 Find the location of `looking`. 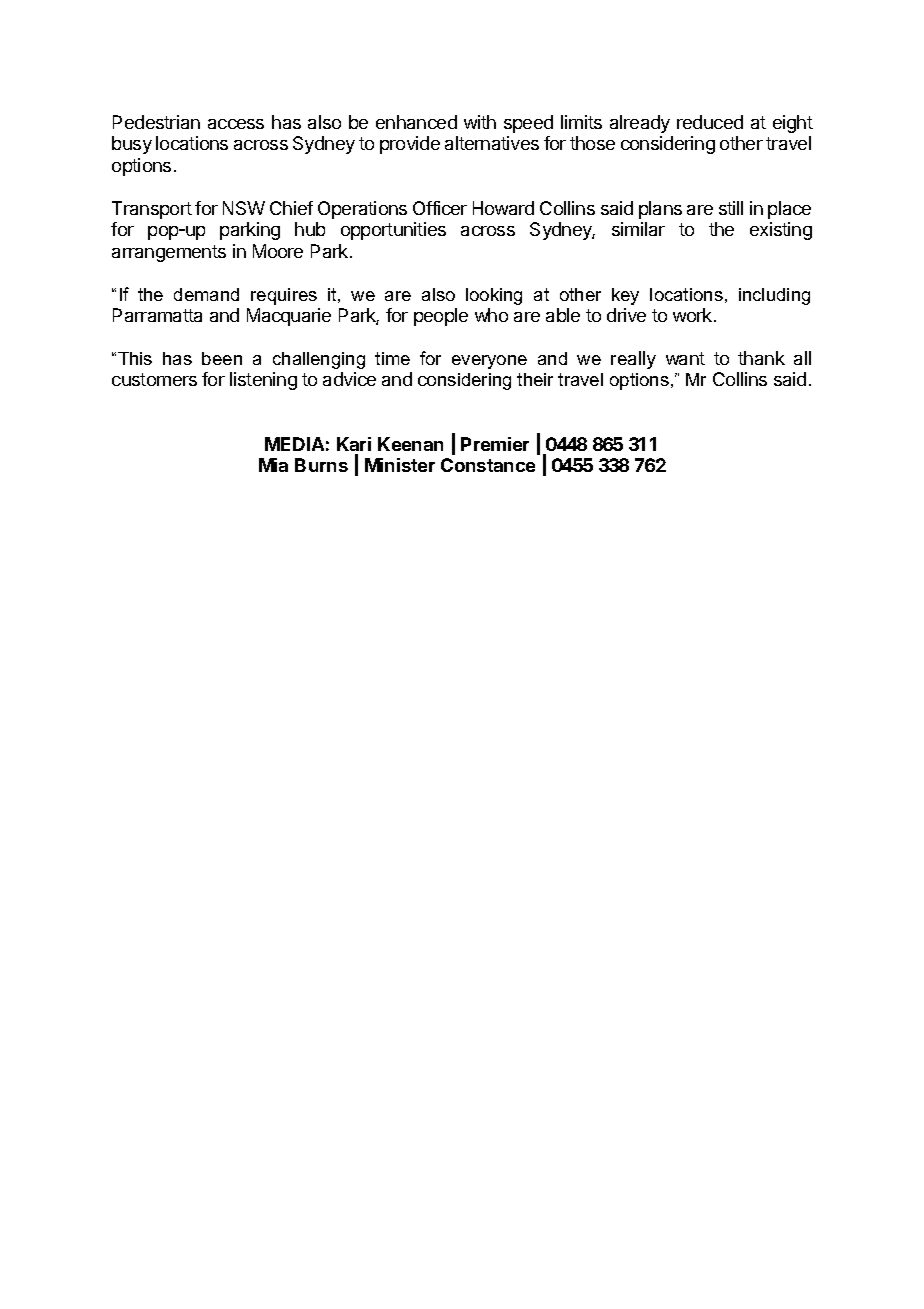

looking is located at coordinates (494, 296).
